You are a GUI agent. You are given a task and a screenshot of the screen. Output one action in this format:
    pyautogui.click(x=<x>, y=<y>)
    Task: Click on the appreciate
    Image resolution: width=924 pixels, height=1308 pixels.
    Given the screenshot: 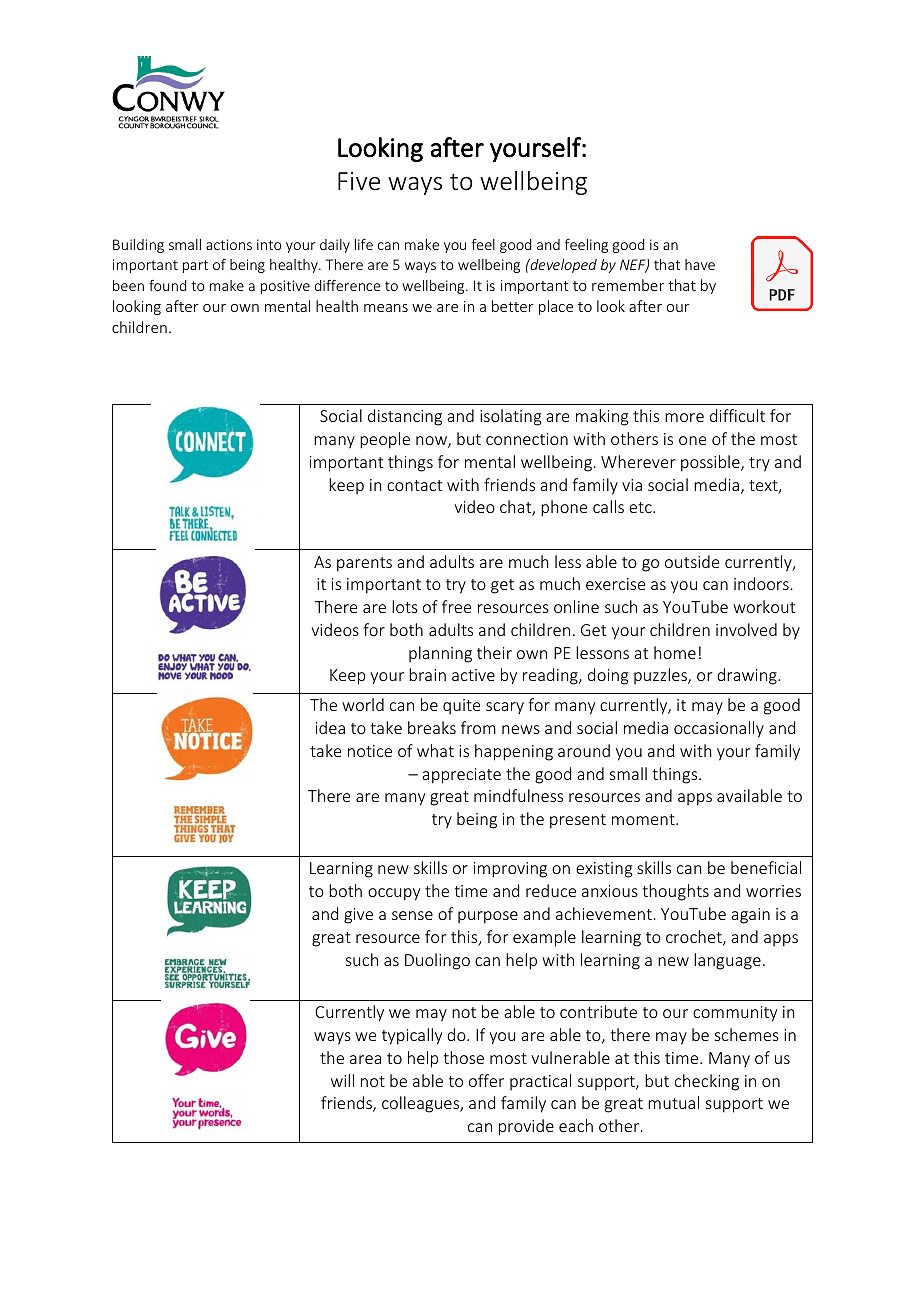 What is the action you would take?
    pyautogui.click(x=461, y=776)
